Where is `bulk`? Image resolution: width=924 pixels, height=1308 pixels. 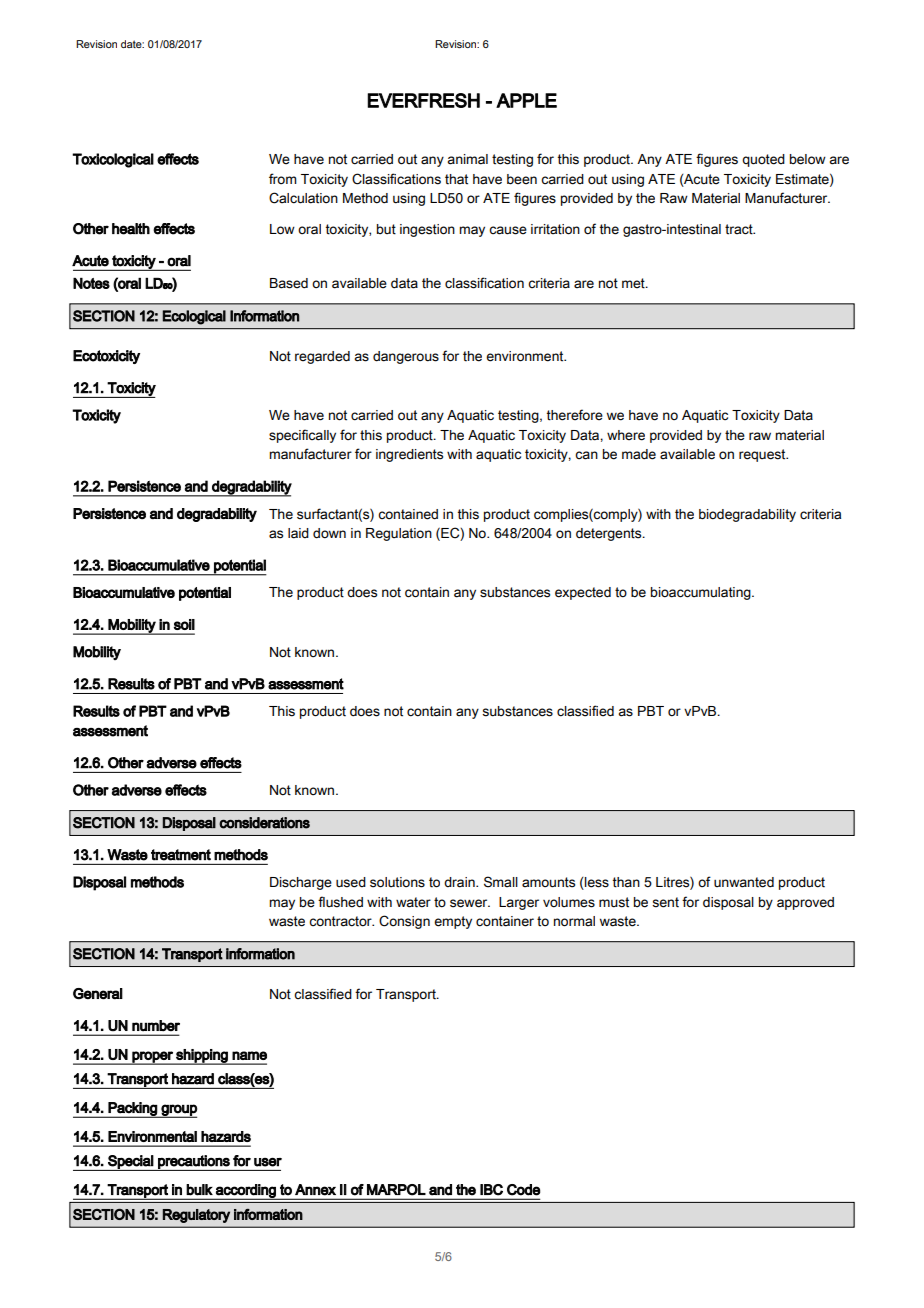 bulk is located at coordinates (199, 1190).
